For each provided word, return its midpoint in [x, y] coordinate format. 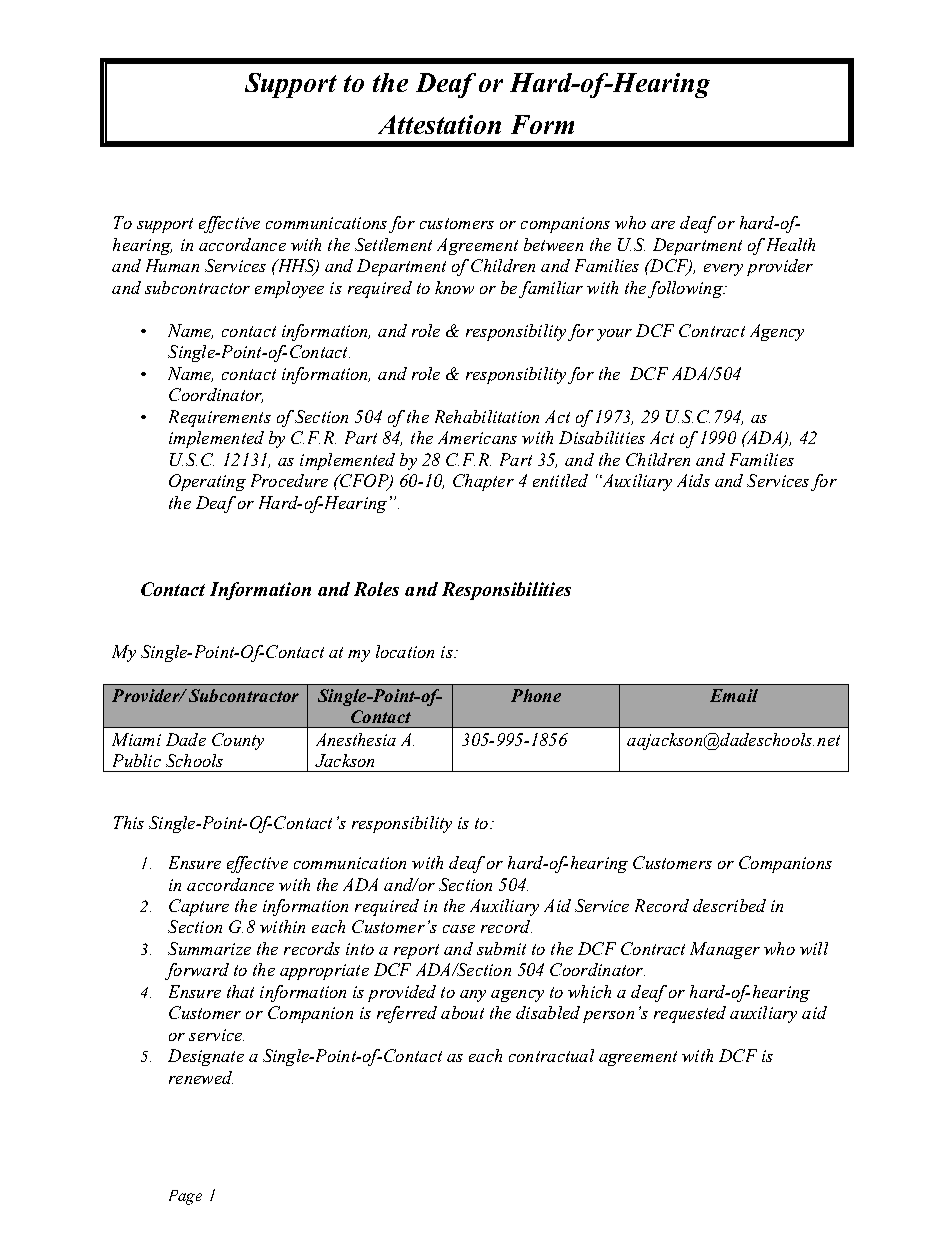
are [663, 225]
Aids [693, 480]
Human [172, 265]
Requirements [220, 418]
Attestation [439, 124]
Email [734, 695]
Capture [199, 907]
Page [185, 1197]
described [729, 905]
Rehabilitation [487, 416]
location [405, 651]
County [238, 741]
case [459, 929]
